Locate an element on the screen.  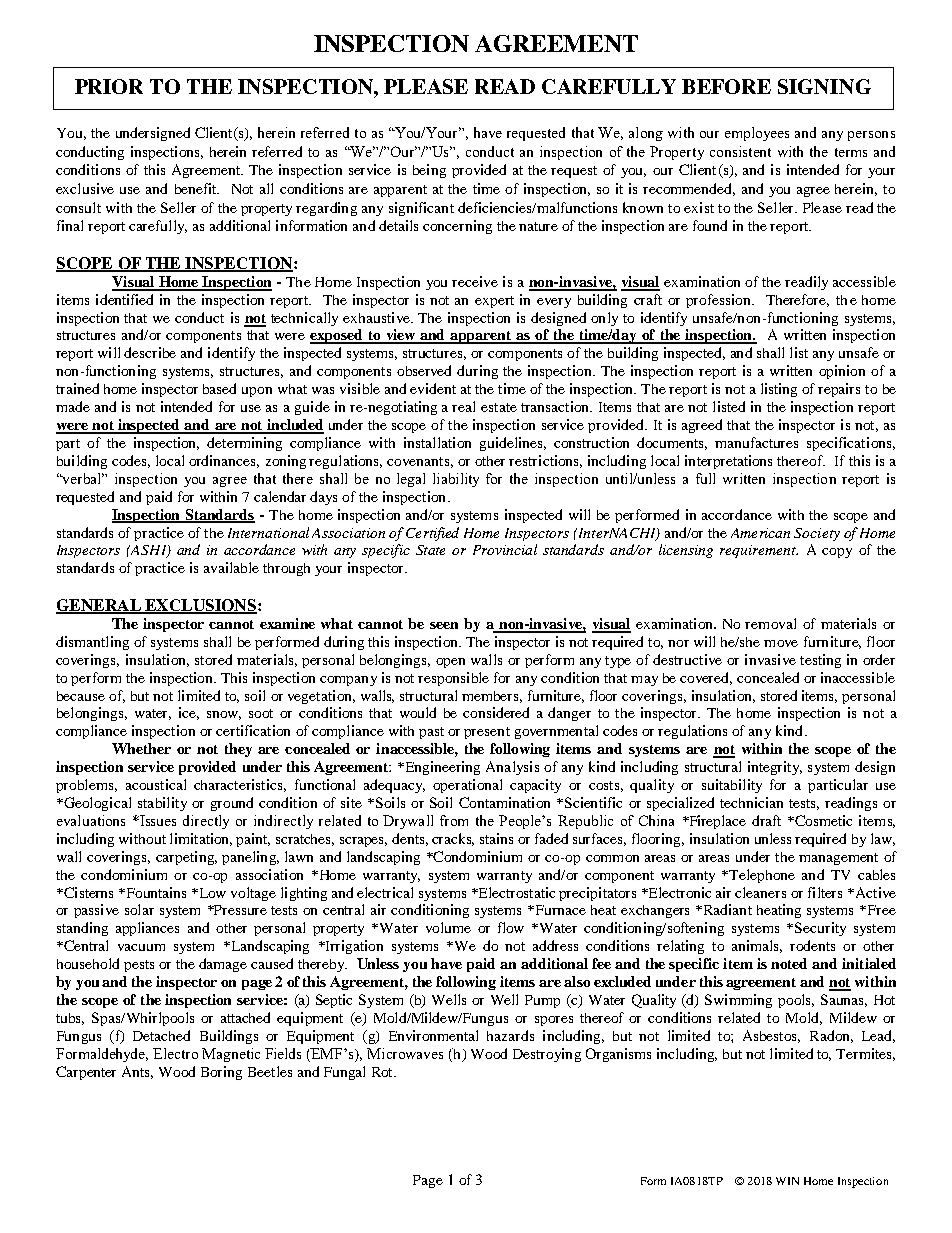
PRIOR is located at coordinates (109, 86).
